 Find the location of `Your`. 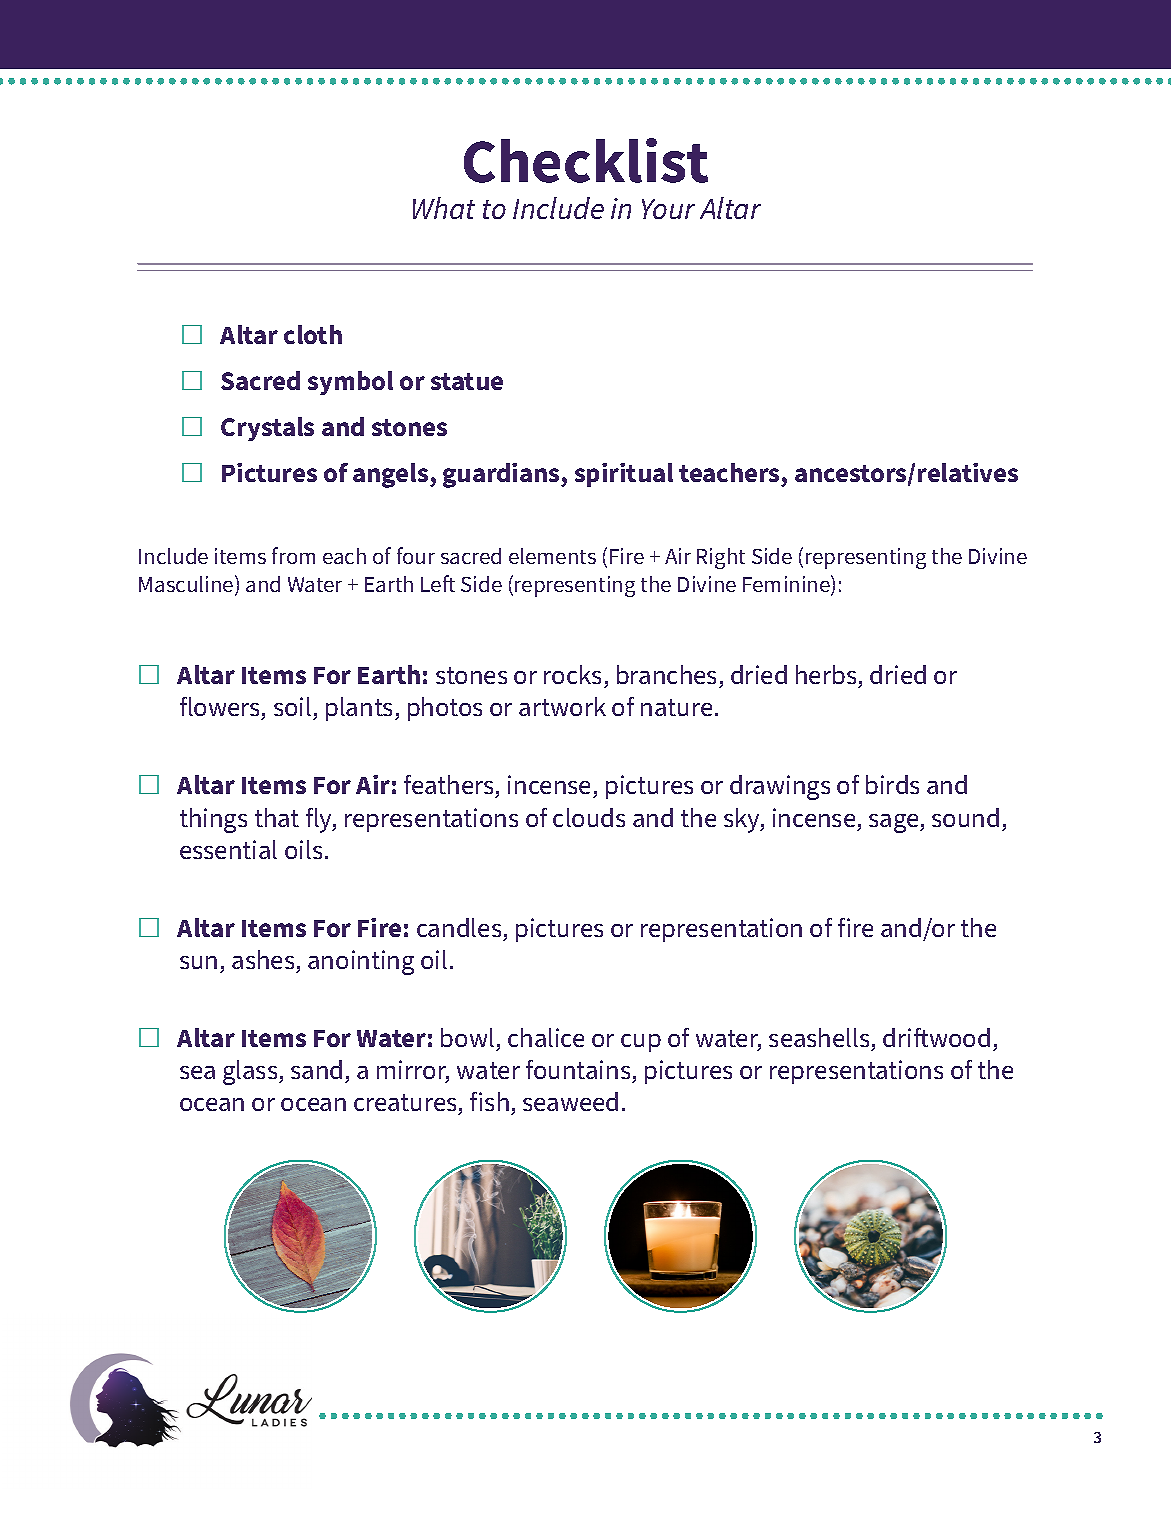

Your is located at coordinates (668, 209).
